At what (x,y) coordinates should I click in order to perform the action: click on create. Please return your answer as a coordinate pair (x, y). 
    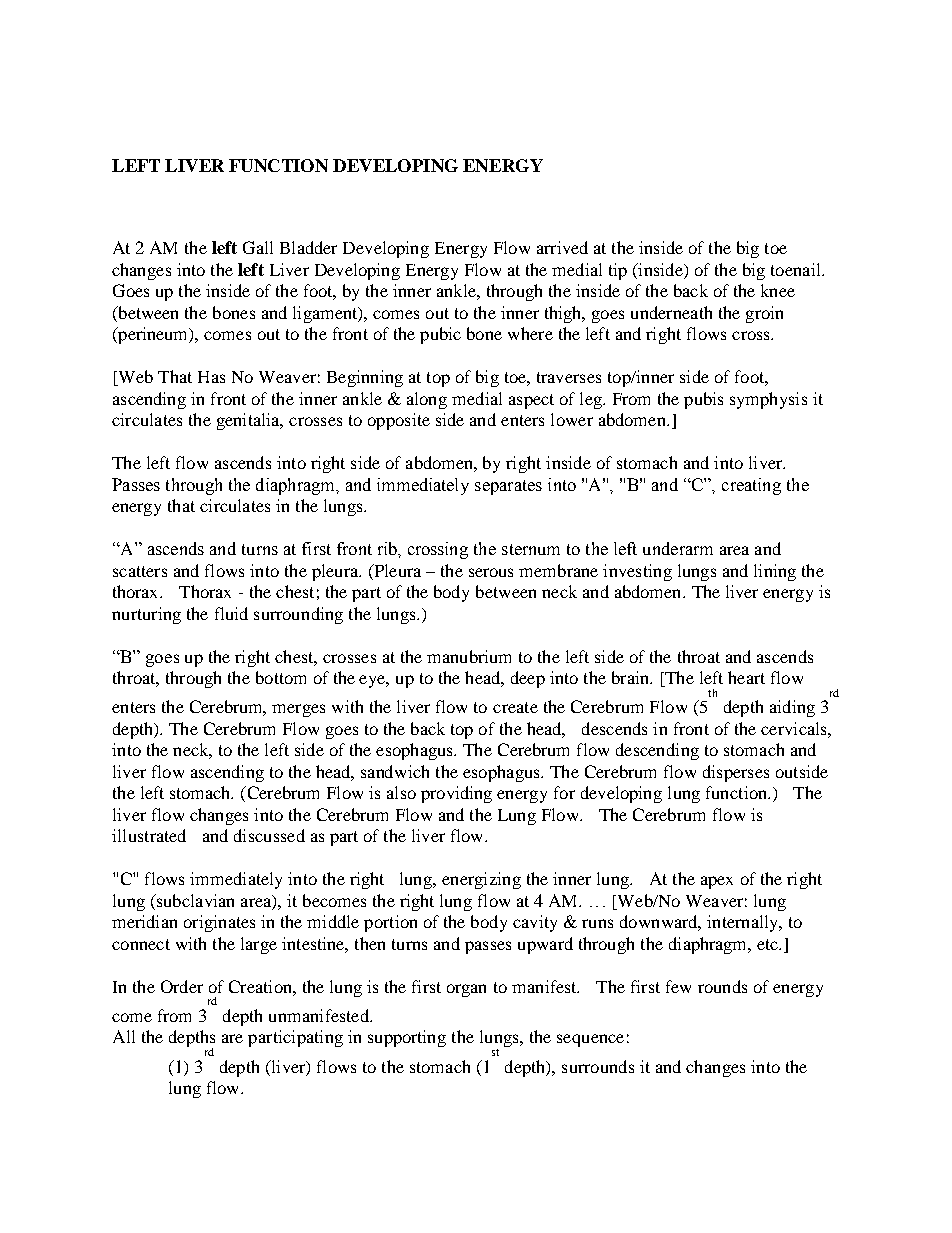
    Looking at the image, I should click on (515, 707).
